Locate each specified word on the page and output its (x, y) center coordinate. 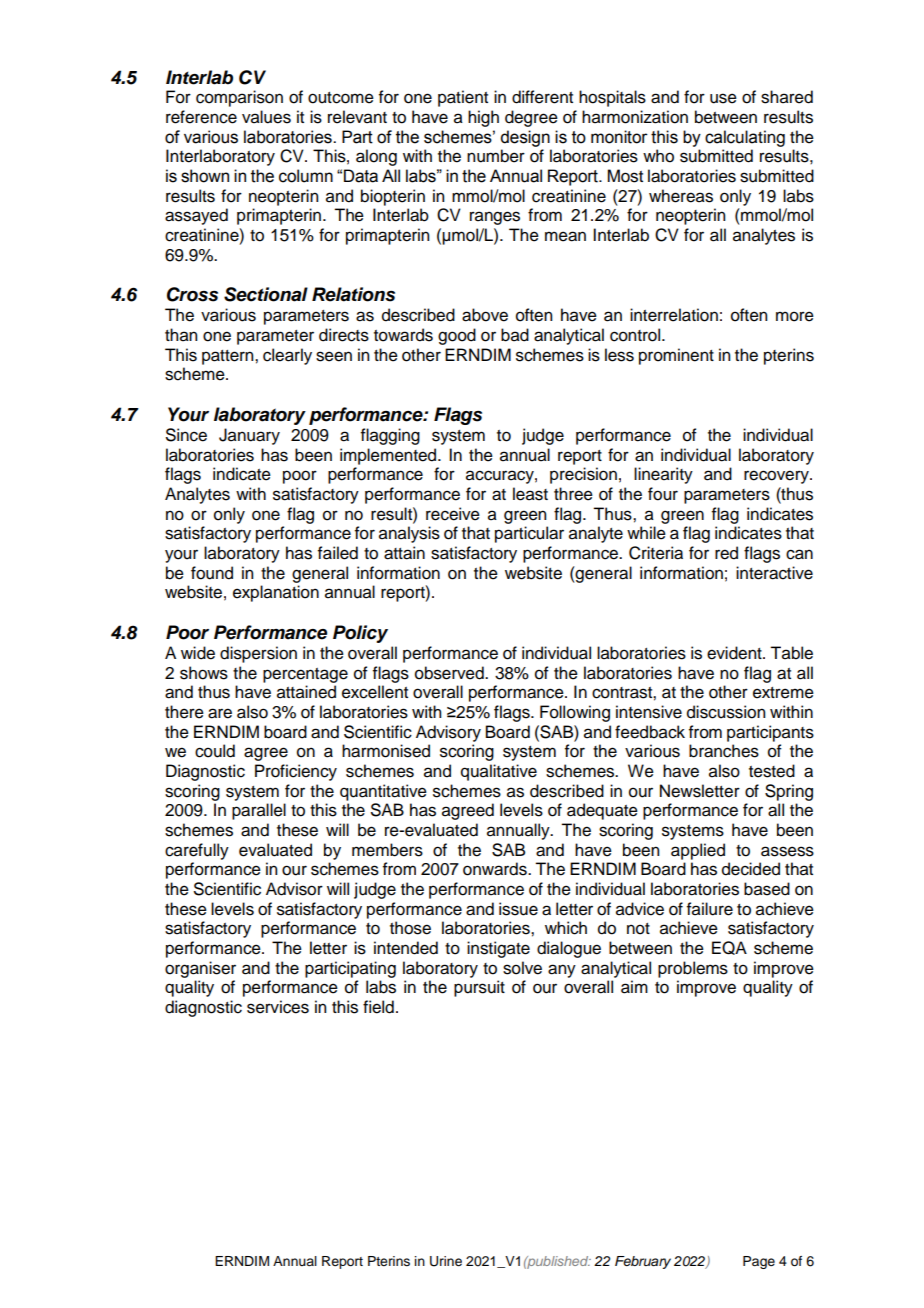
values (266, 117)
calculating (745, 138)
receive (453, 514)
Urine (446, 1261)
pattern (229, 357)
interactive (774, 573)
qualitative (499, 772)
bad (515, 335)
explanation (276, 593)
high (483, 118)
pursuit (479, 988)
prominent (676, 356)
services (278, 1007)
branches (724, 751)
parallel (259, 811)
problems (693, 969)
